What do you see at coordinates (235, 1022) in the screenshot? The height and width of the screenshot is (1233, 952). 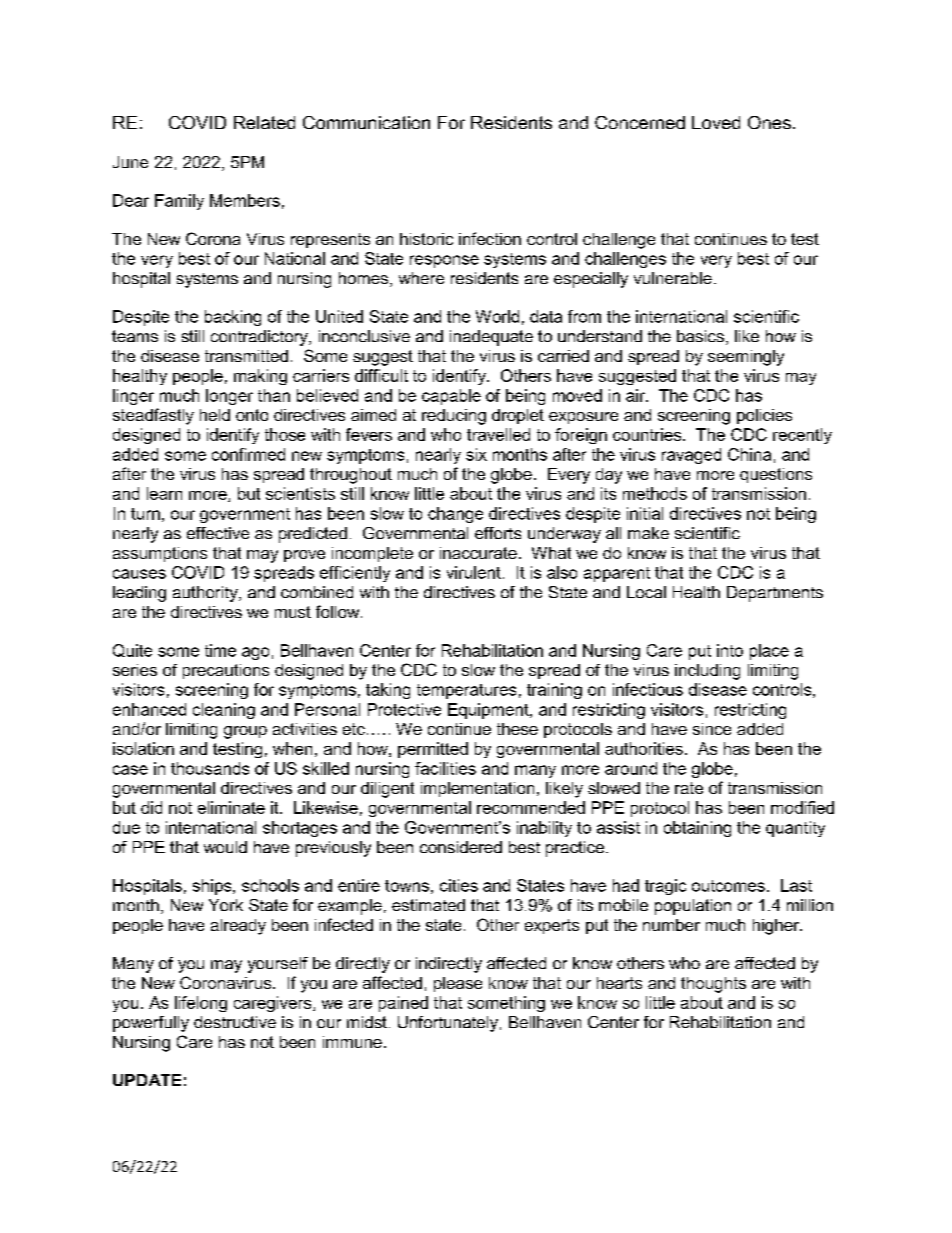 I see `destructive` at bounding box center [235, 1022].
